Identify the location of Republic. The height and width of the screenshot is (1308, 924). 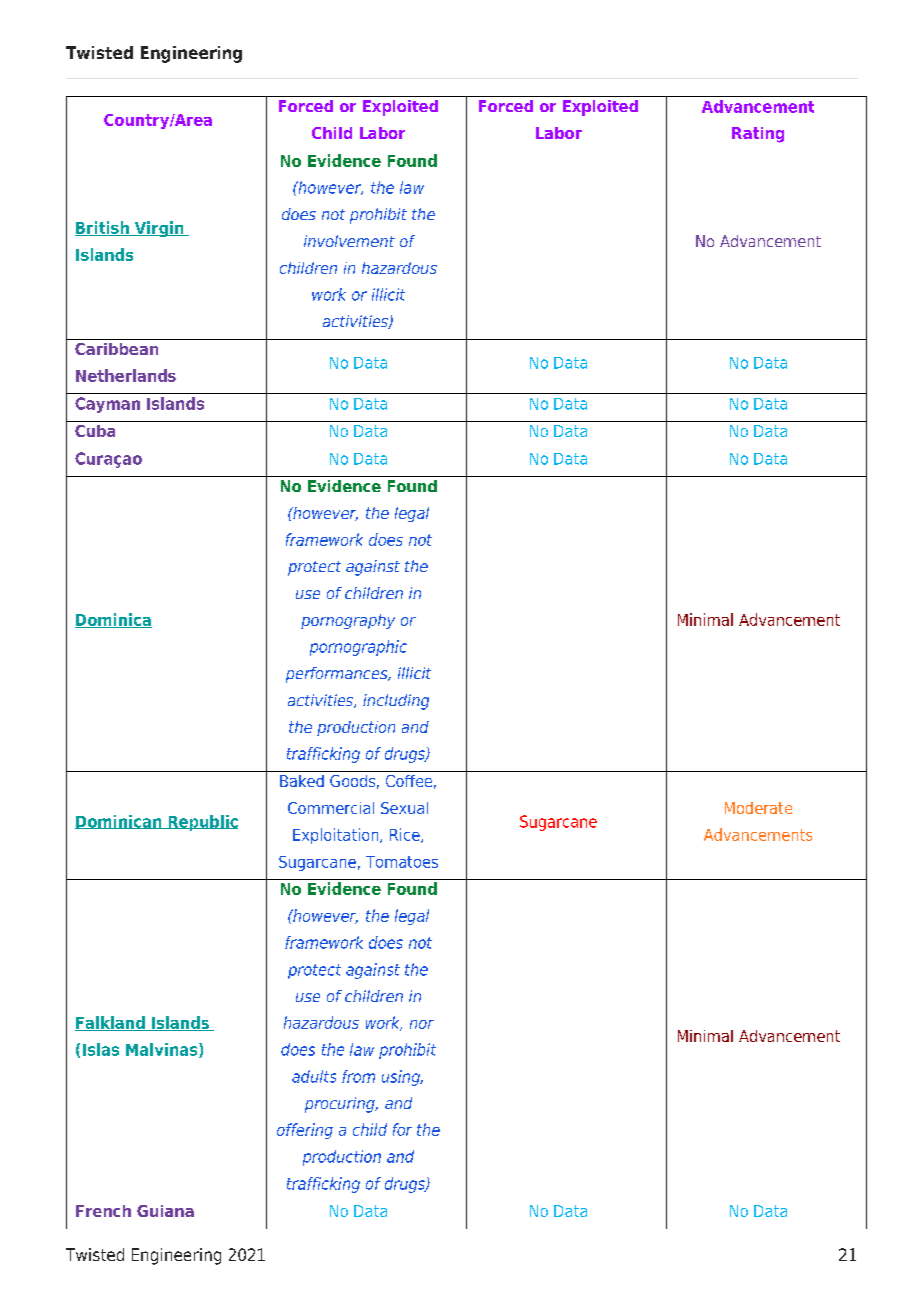
(202, 823).
